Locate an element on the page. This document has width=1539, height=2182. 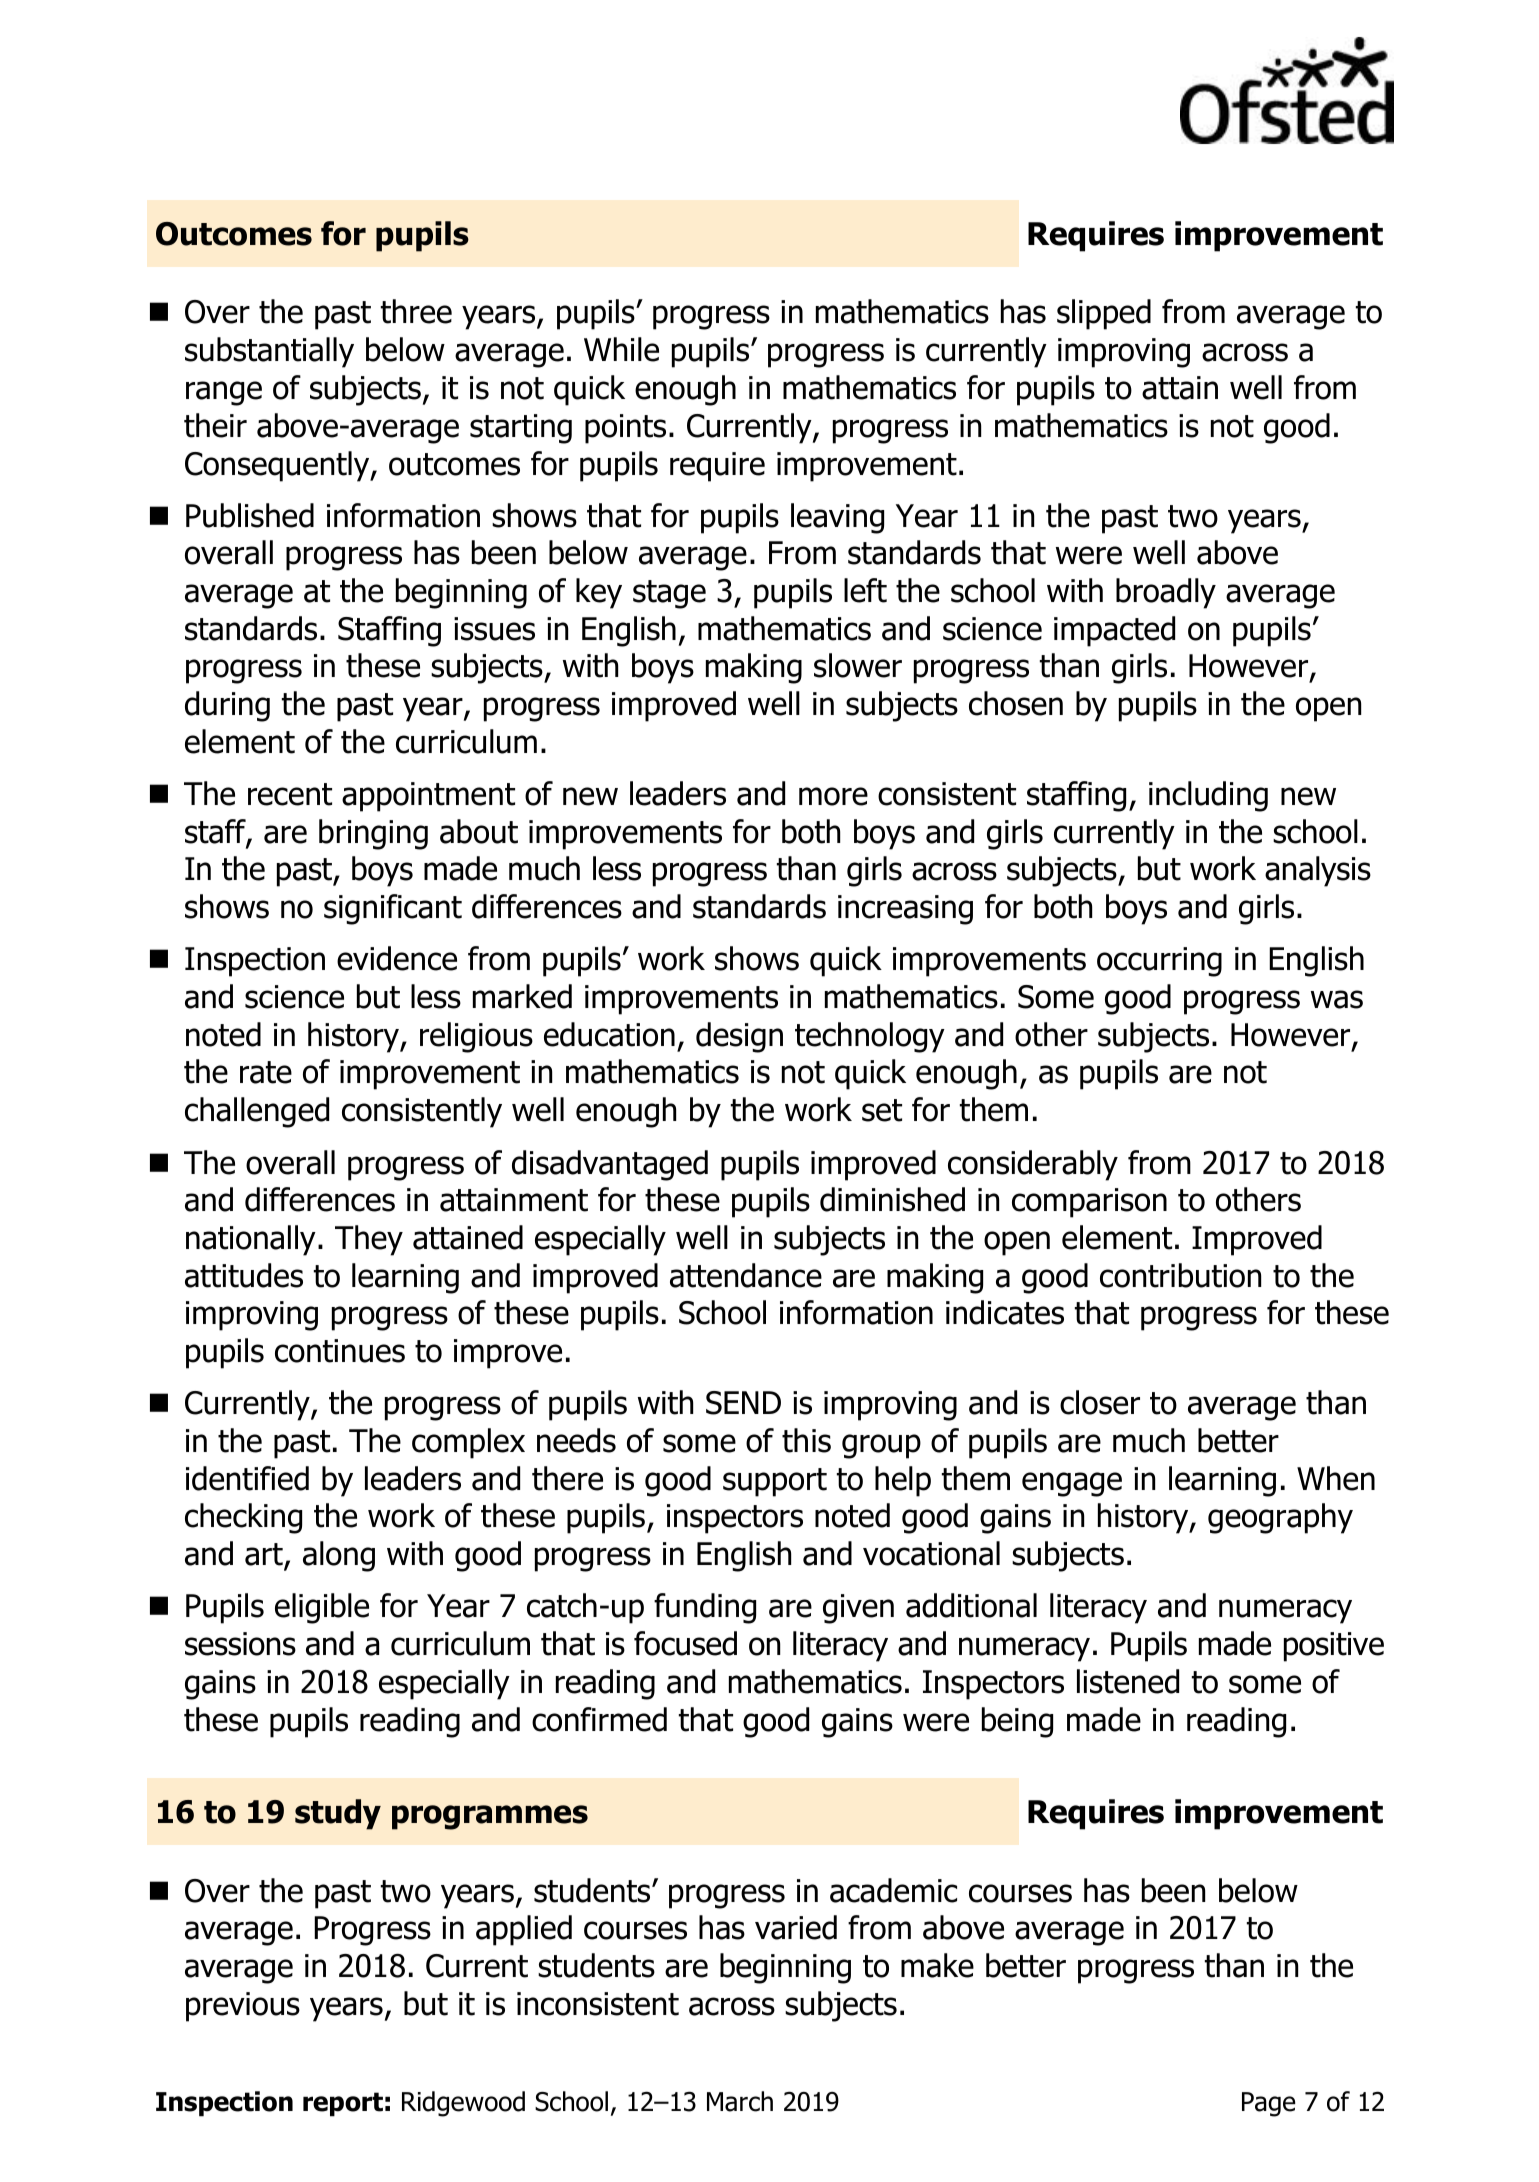
substantially is located at coordinates (269, 352).
